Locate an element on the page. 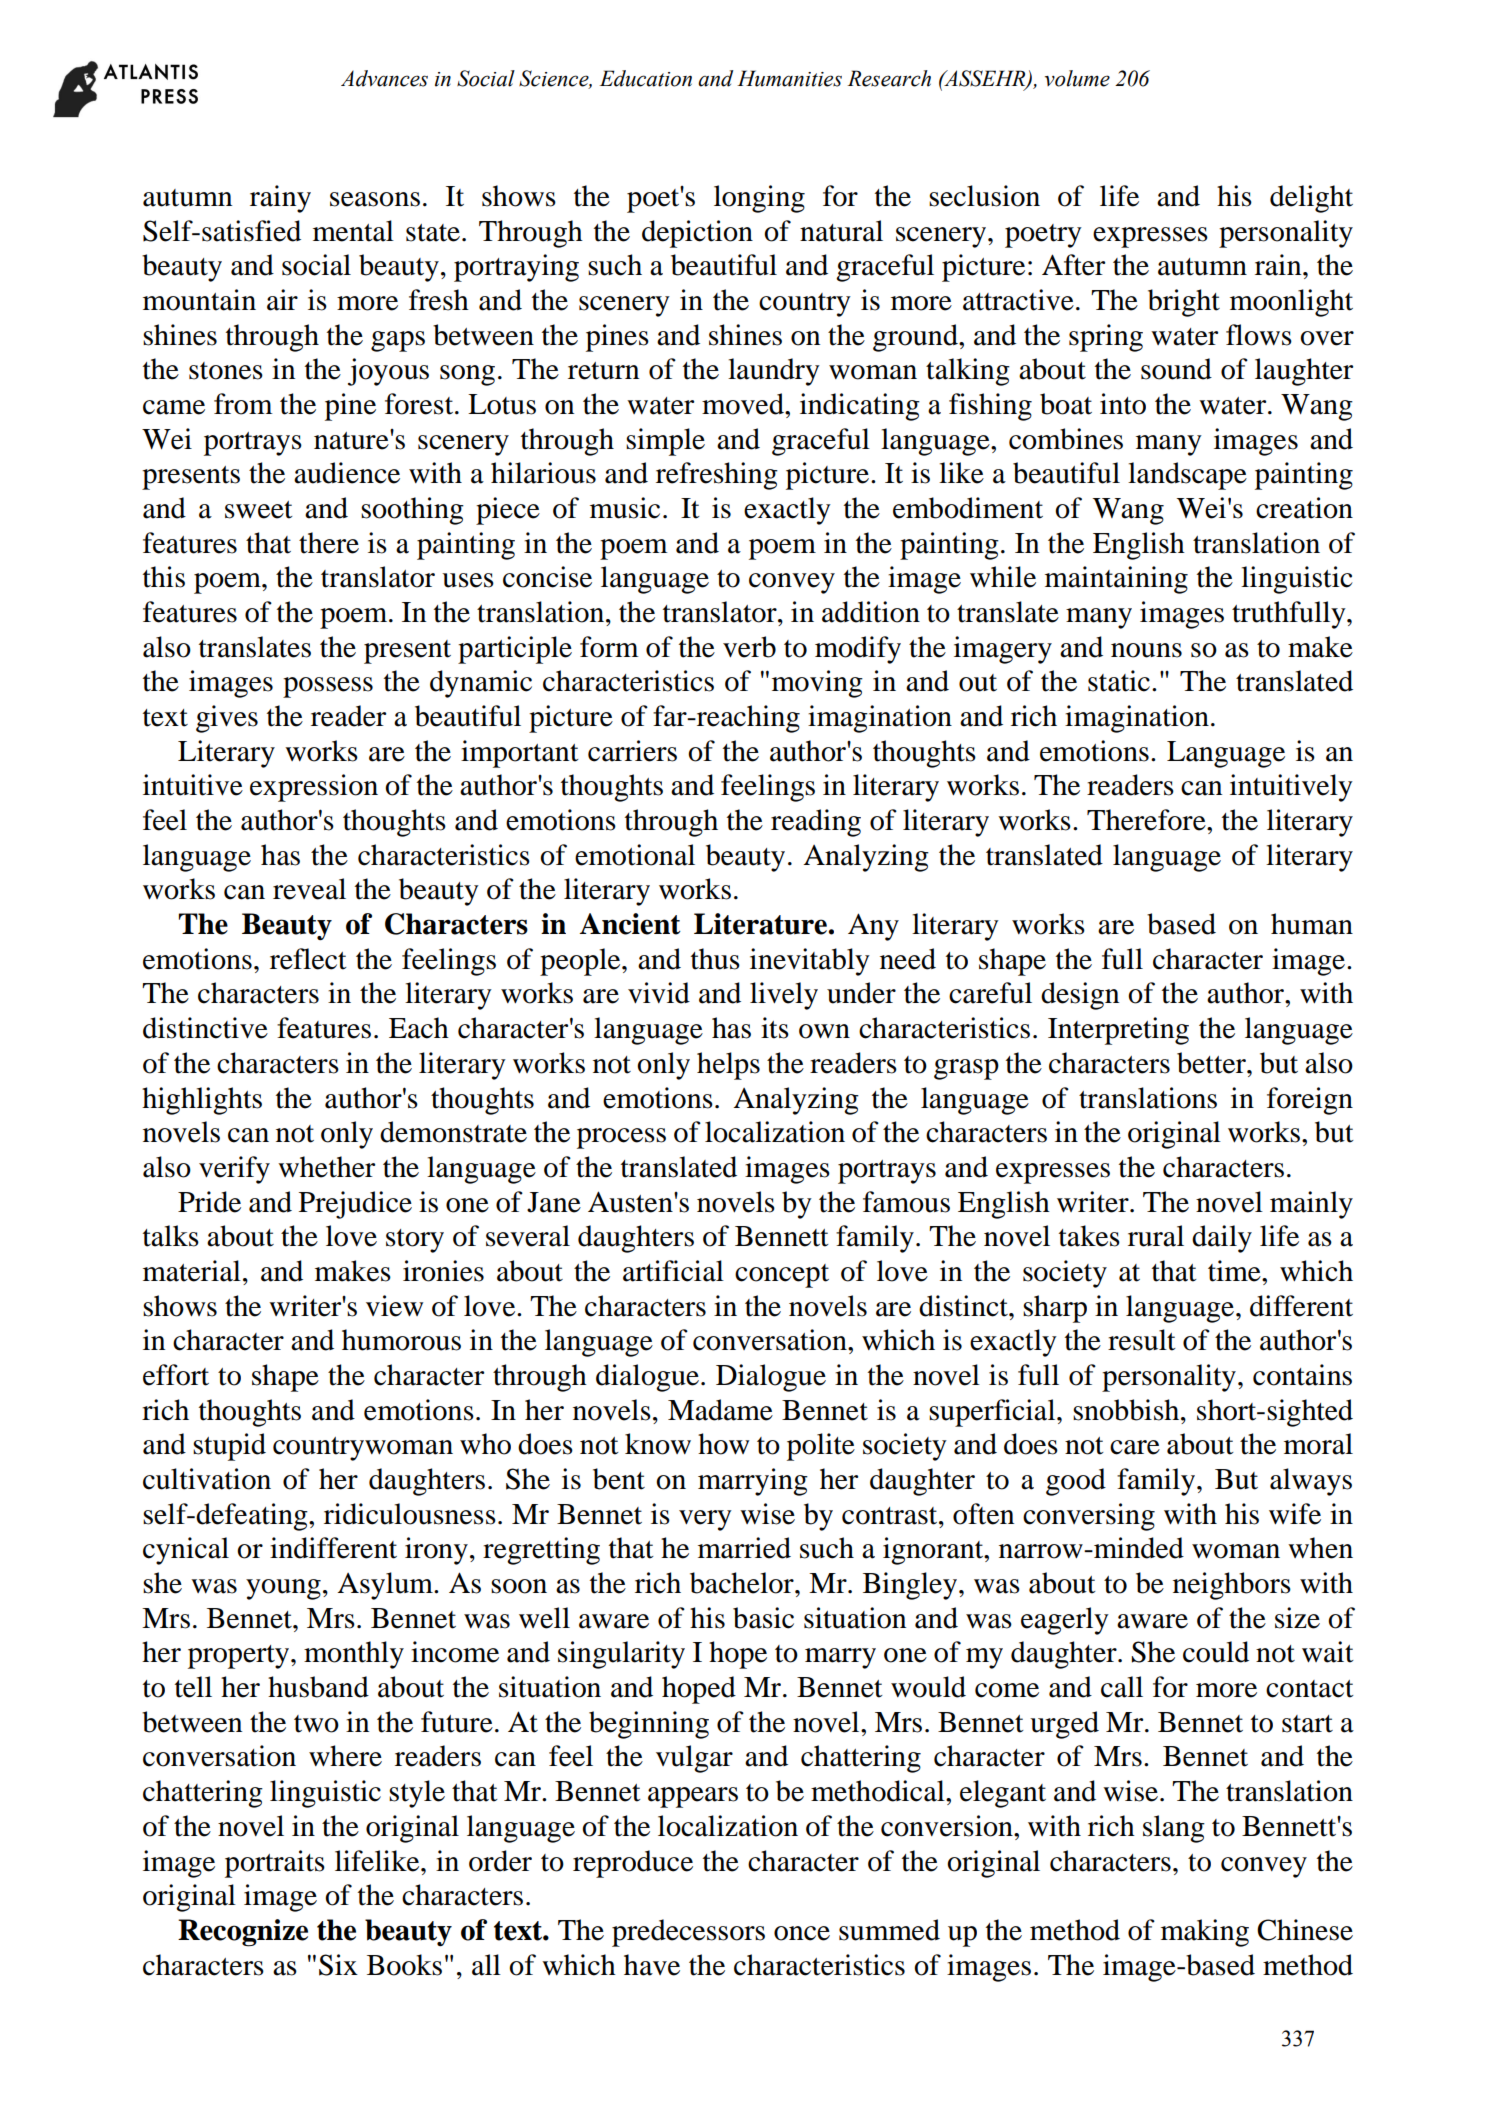  reflect is located at coordinates (308, 959).
